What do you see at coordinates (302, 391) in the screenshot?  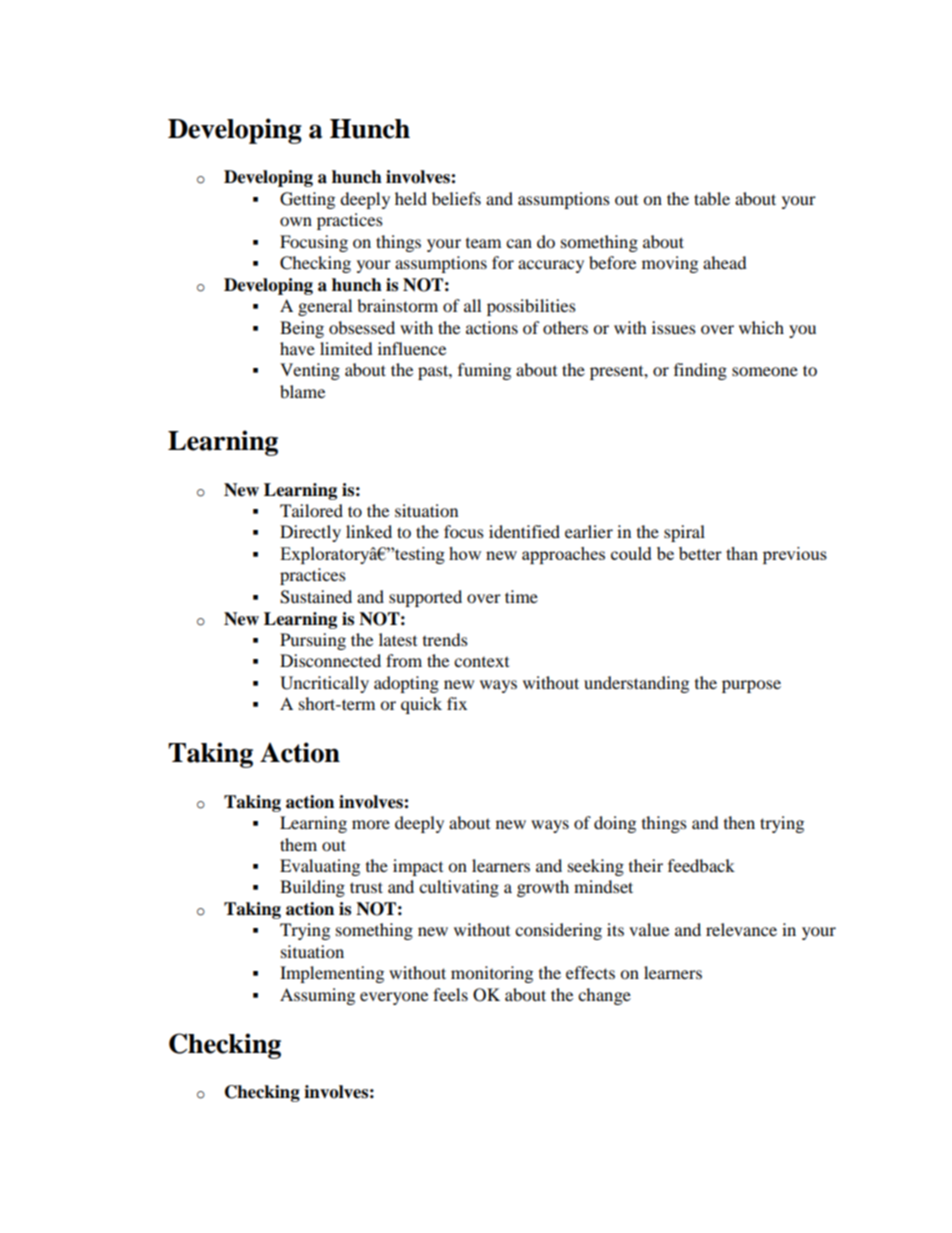 I see `blame` at bounding box center [302, 391].
